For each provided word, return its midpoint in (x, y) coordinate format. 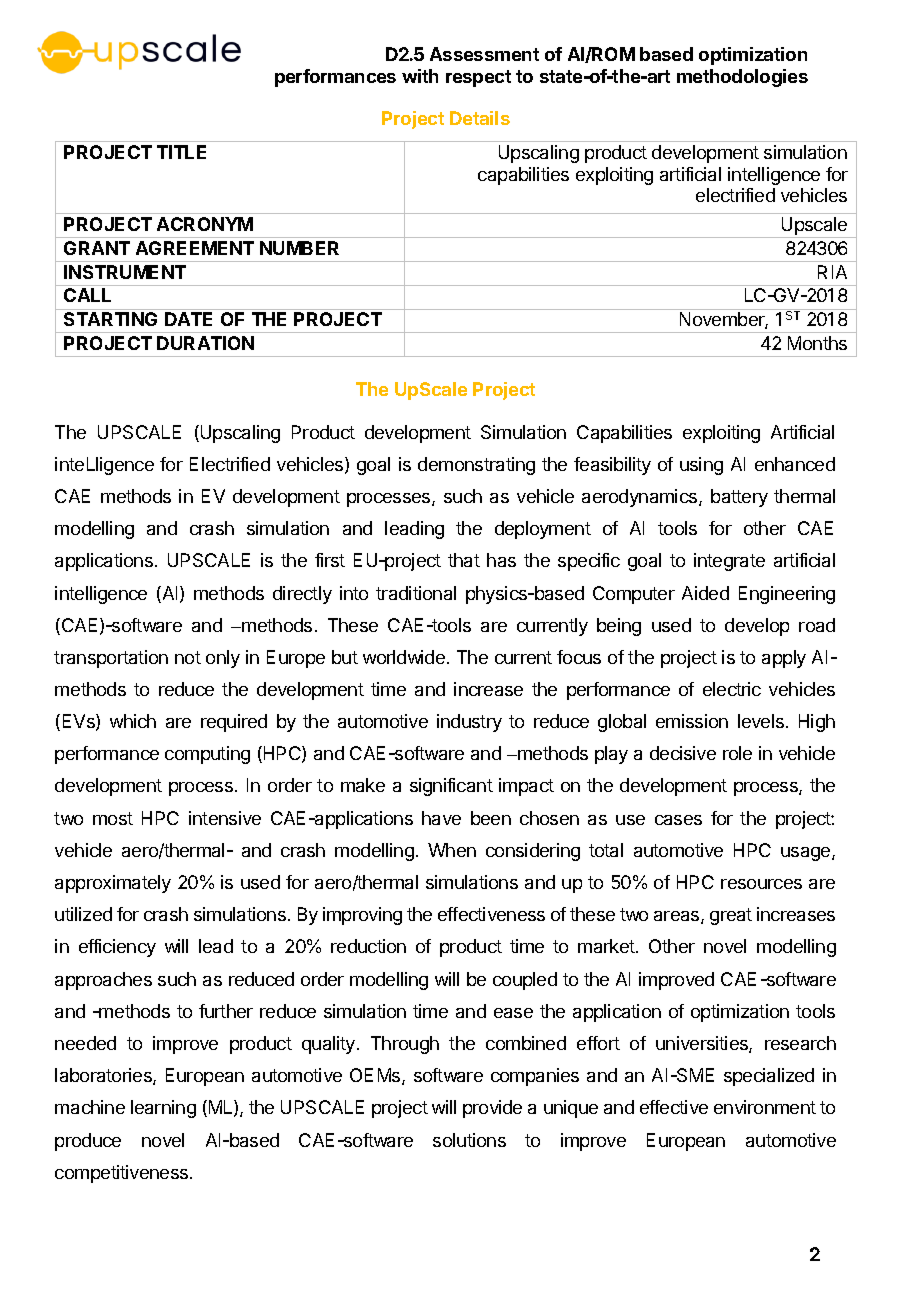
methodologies (742, 78)
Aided (705, 593)
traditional (416, 593)
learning (163, 1109)
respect (478, 78)
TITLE (181, 152)
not (188, 657)
